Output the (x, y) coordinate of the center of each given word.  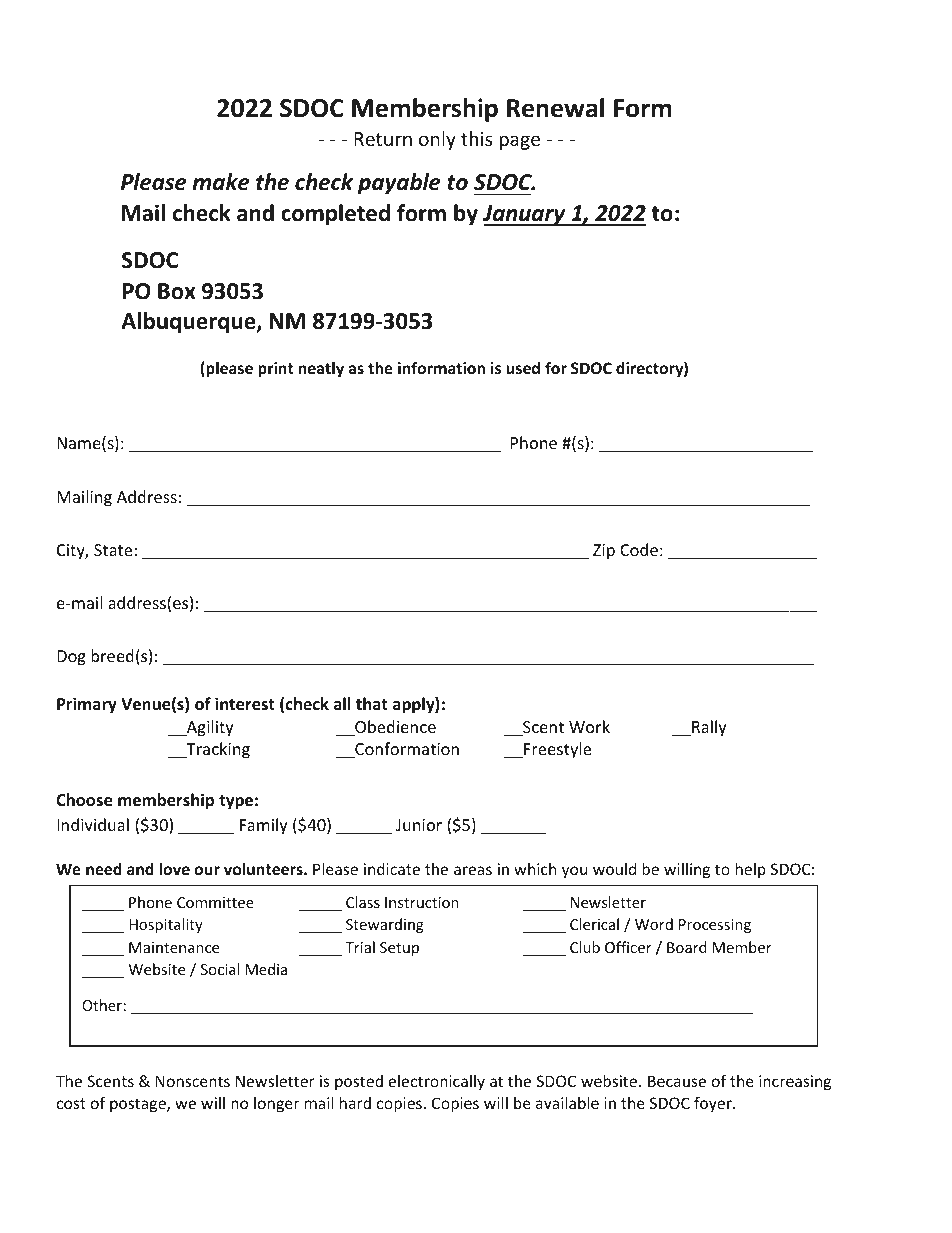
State (113, 550)
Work (589, 726)
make (221, 182)
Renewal (555, 108)
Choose (84, 800)
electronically (437, 1082)
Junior (419, 825)
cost (71, 1103)
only (437, 140)
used (523, 368)
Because (677, 1081)
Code (639, 549)
